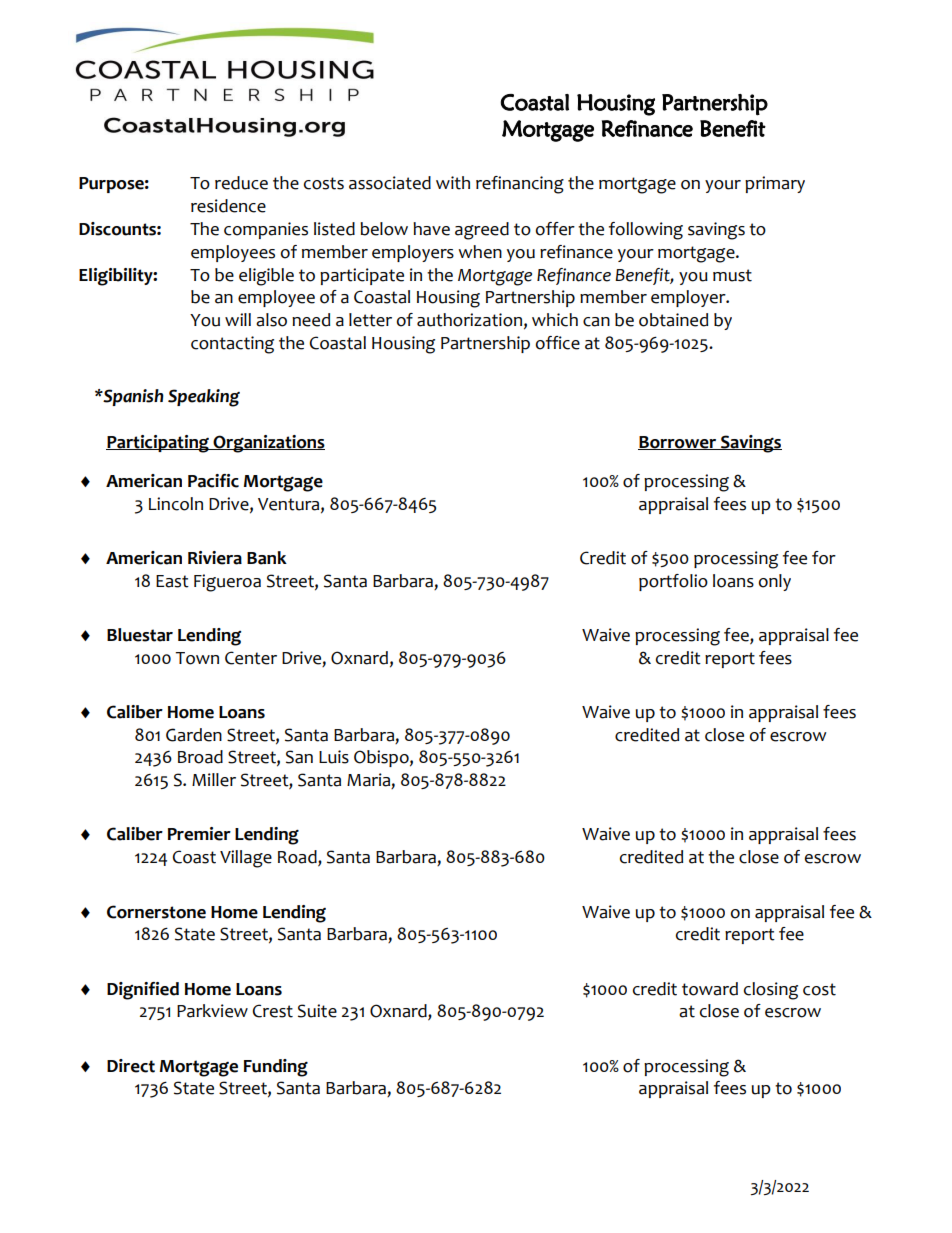  I want to click on residence, so click(228, 206).
